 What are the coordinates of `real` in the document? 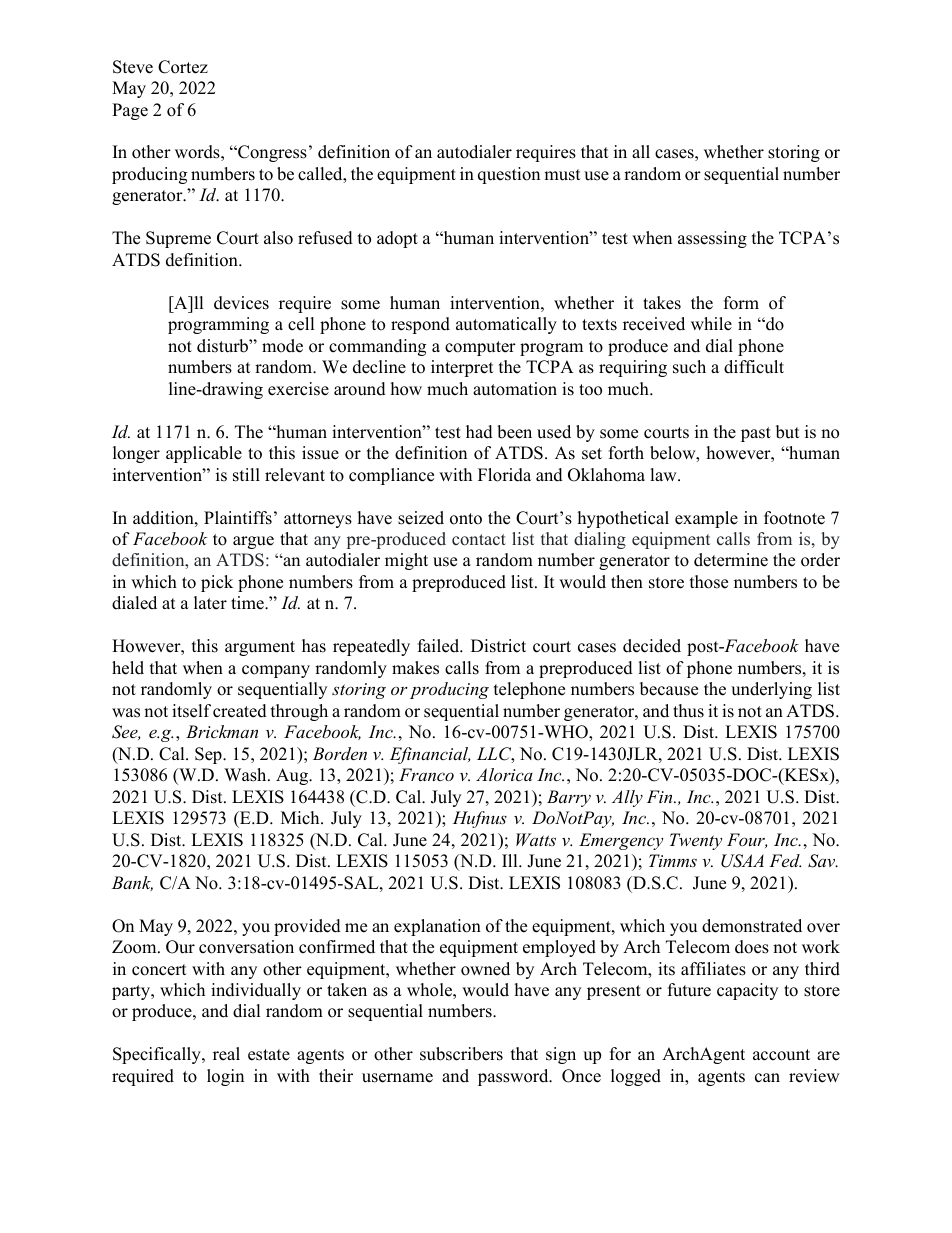 It's located at (226, 1054).
